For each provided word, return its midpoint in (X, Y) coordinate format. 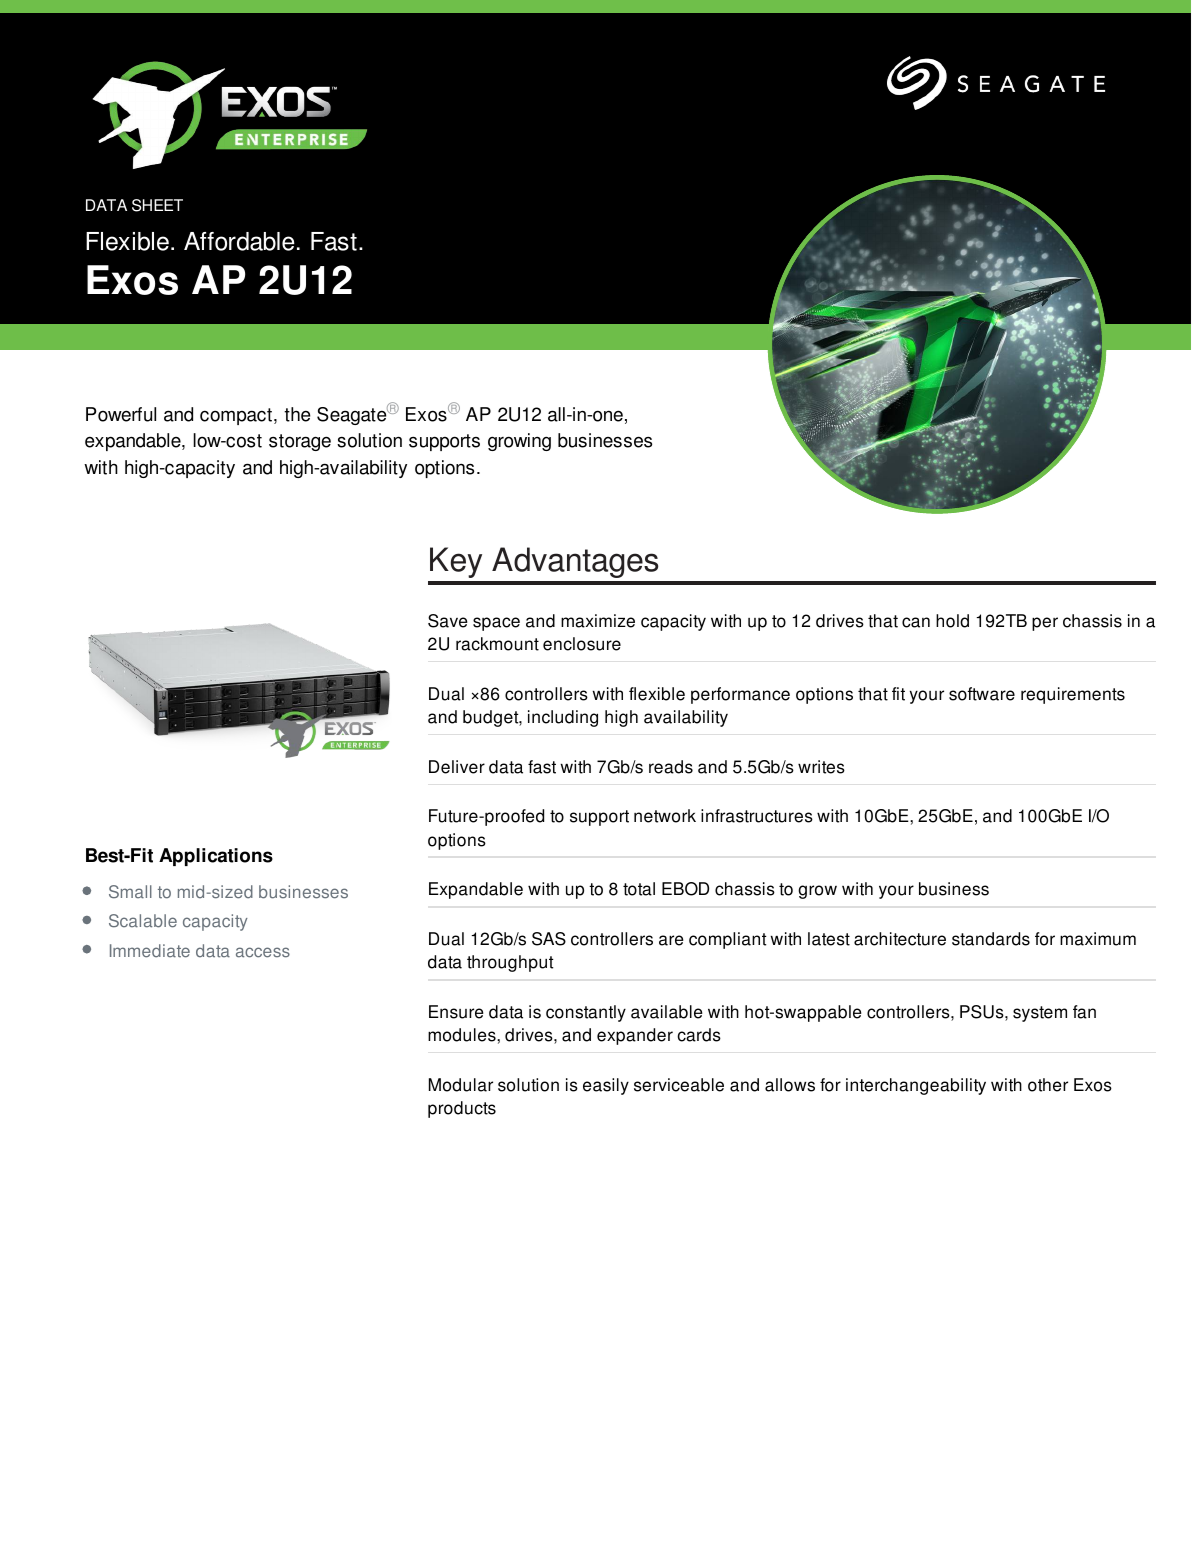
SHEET (157, 205)
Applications (216, 857)
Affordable (239, 241)
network (665, 816)
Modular (461, 1085)
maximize (598, 621)
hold (952, 621)
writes (821, 767)
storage (300, 442)
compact (236, 416)
